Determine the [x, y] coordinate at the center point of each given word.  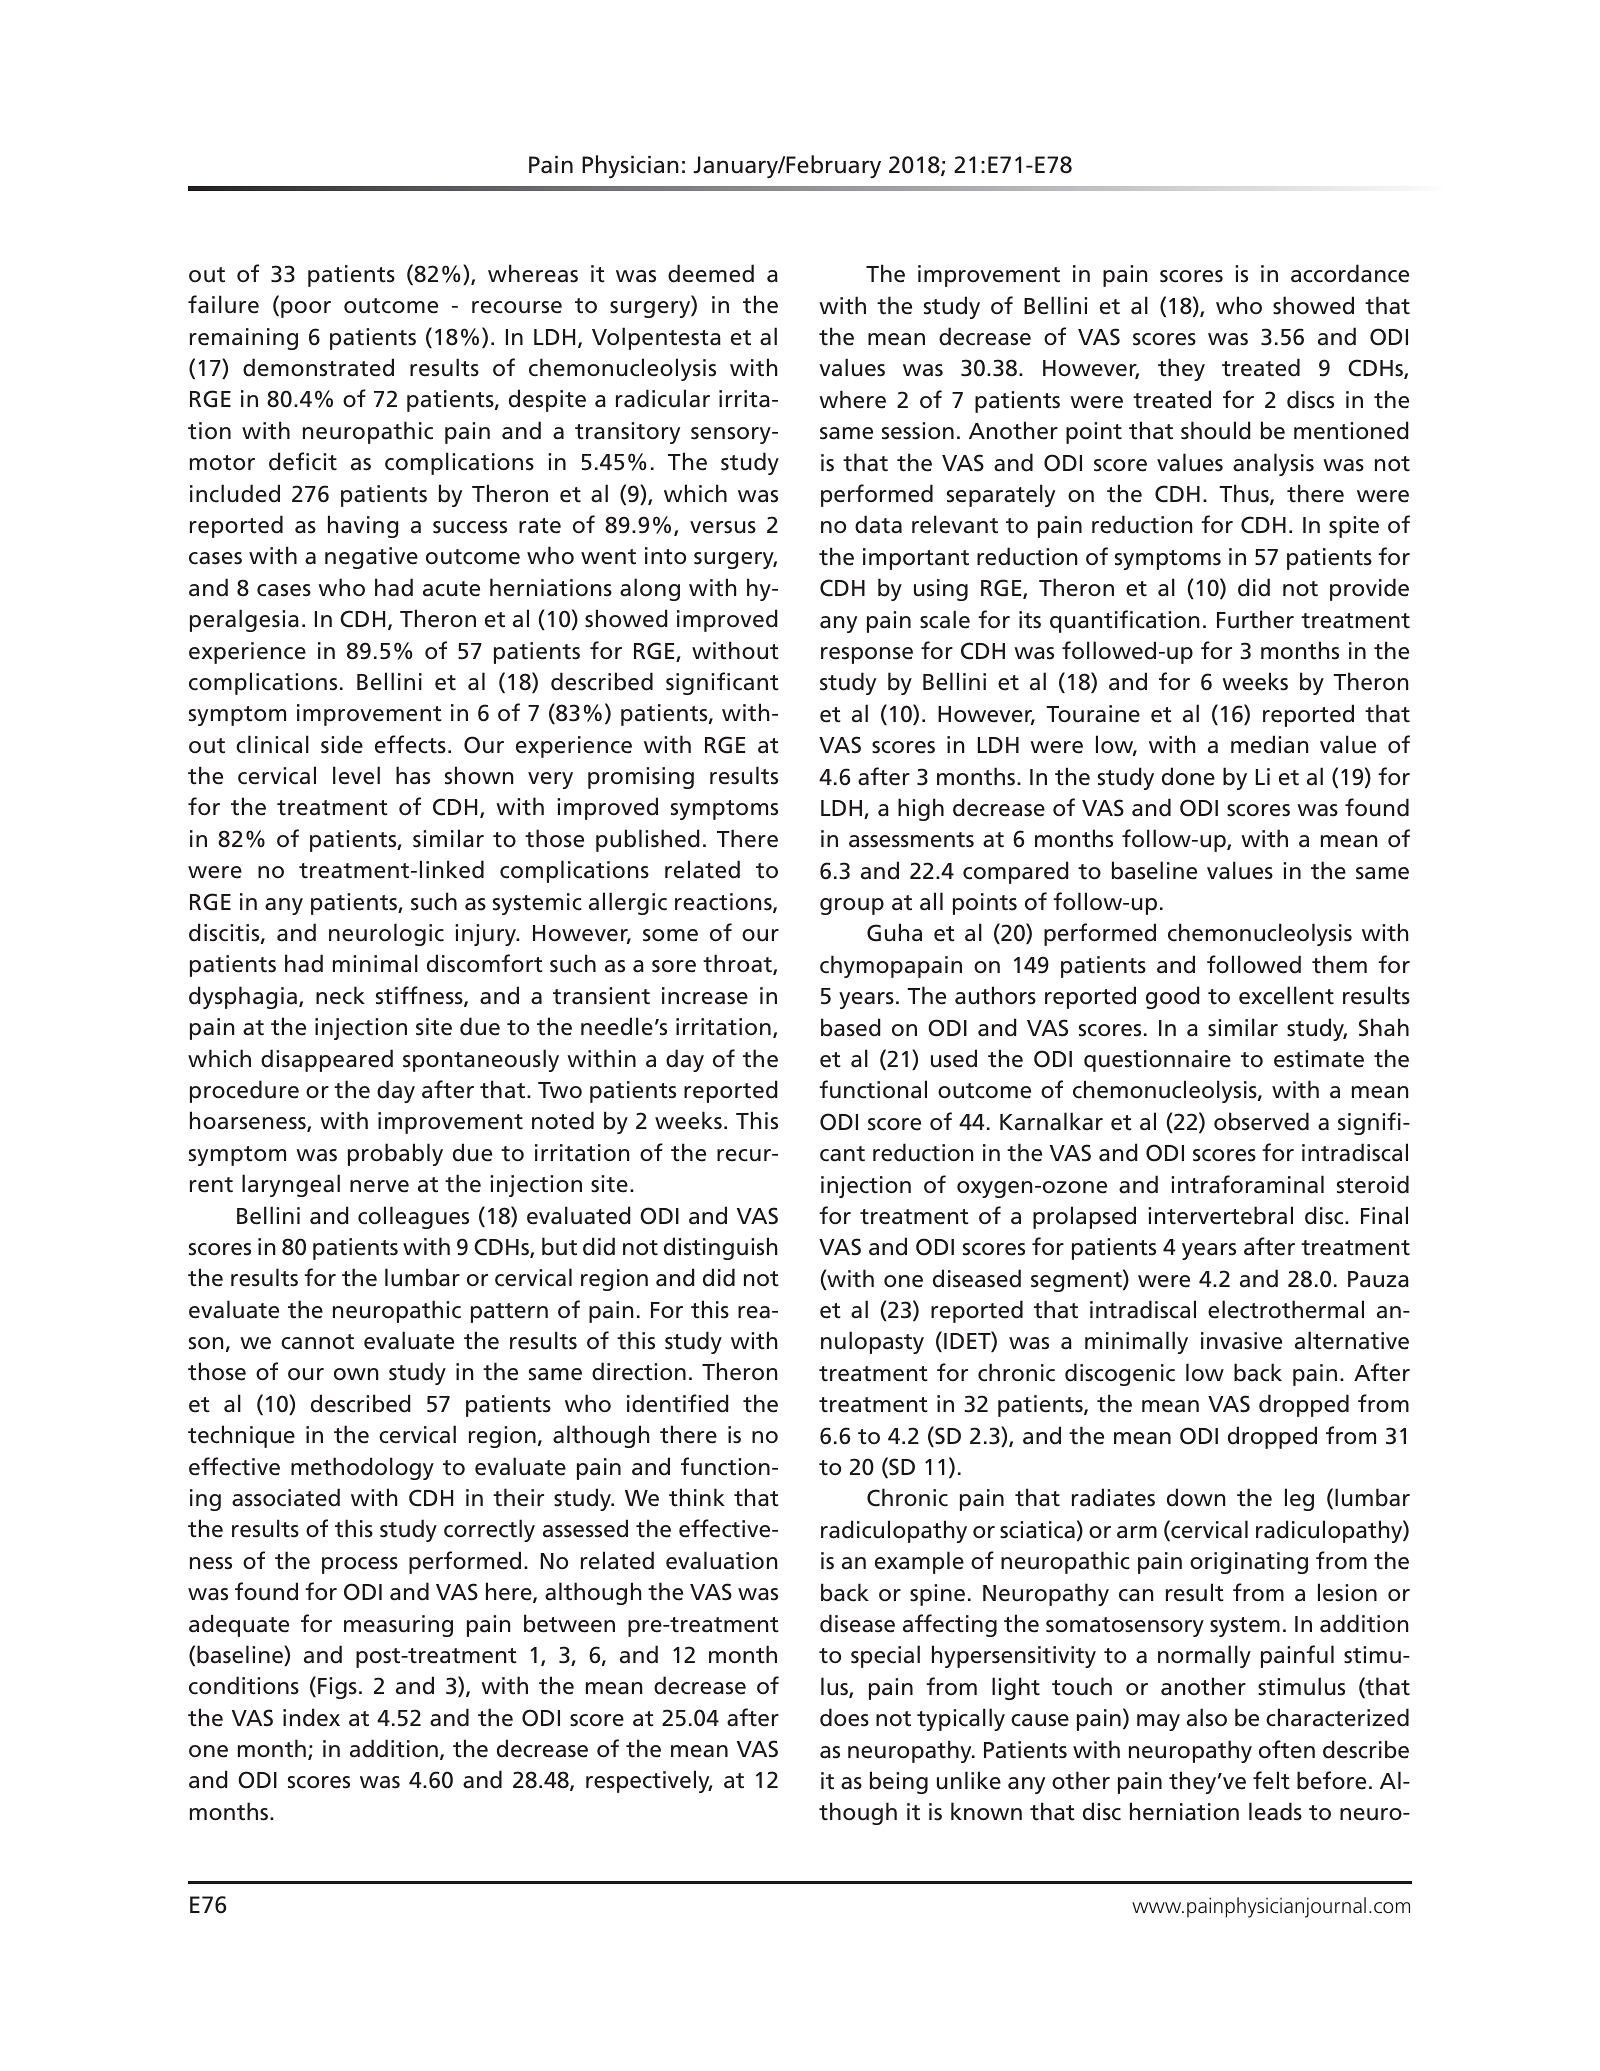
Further [1255, 619]
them [1339, 964]
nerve [379, 1186]
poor [306, 309]
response [867, 655]
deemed [711, 273]
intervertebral [1220, 1215]
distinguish [720, 1248]
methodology [362, 1468]
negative [371, 558]
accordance [1350, 273]
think [697, 1497]
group [852, 906]
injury [487, 935]
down [1196, 1497]
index [311, 1717]
